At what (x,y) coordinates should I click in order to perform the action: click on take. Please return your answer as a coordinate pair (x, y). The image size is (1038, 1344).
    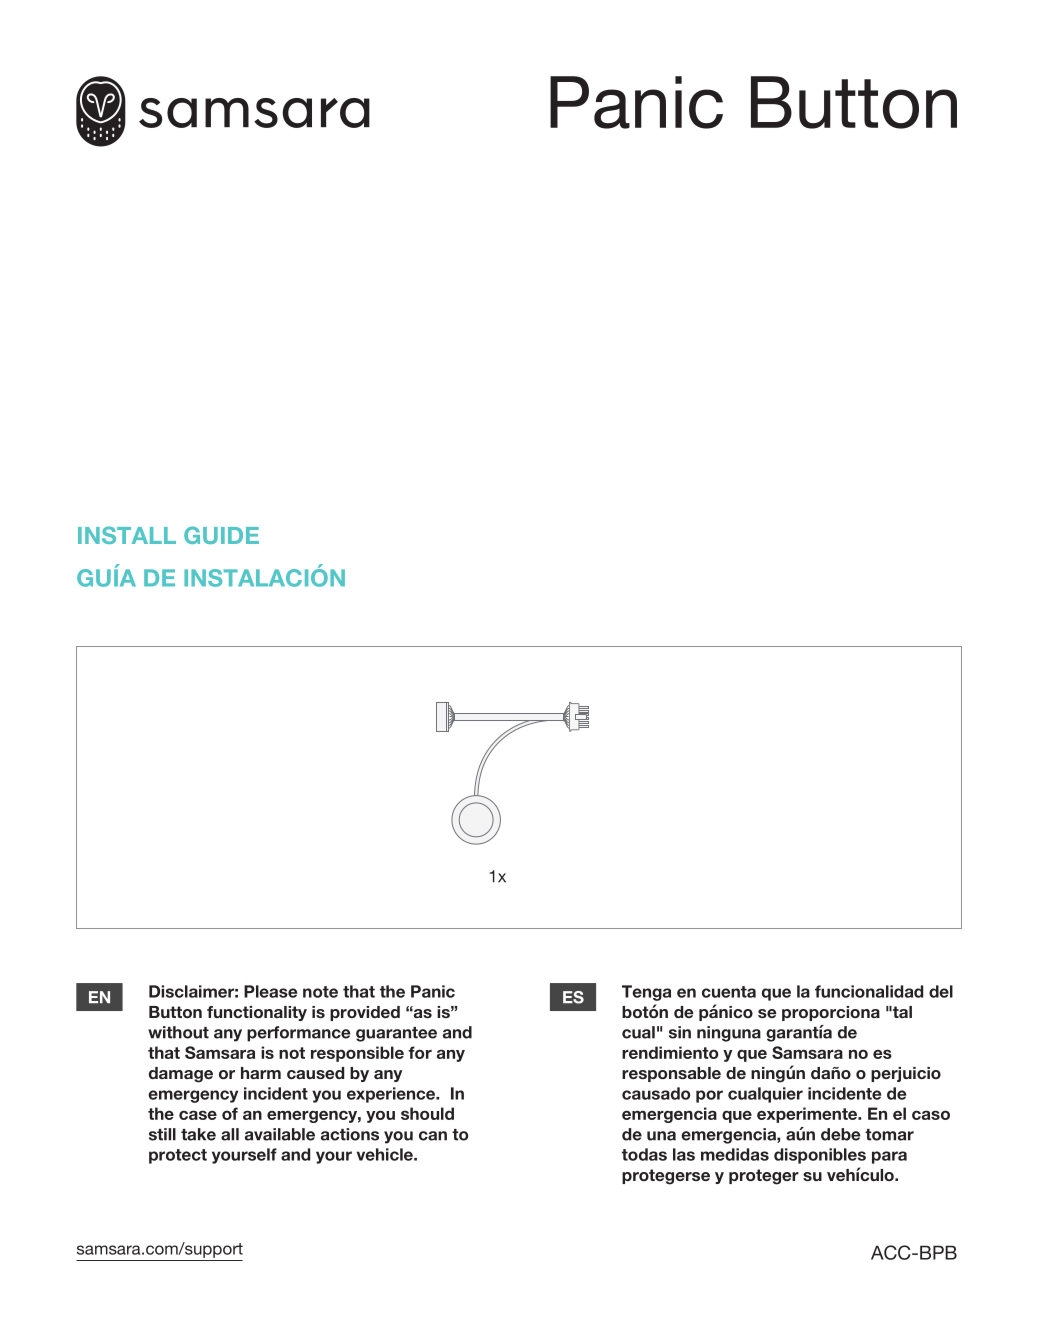
    Looking at the image, I should click on (198, 1134).
